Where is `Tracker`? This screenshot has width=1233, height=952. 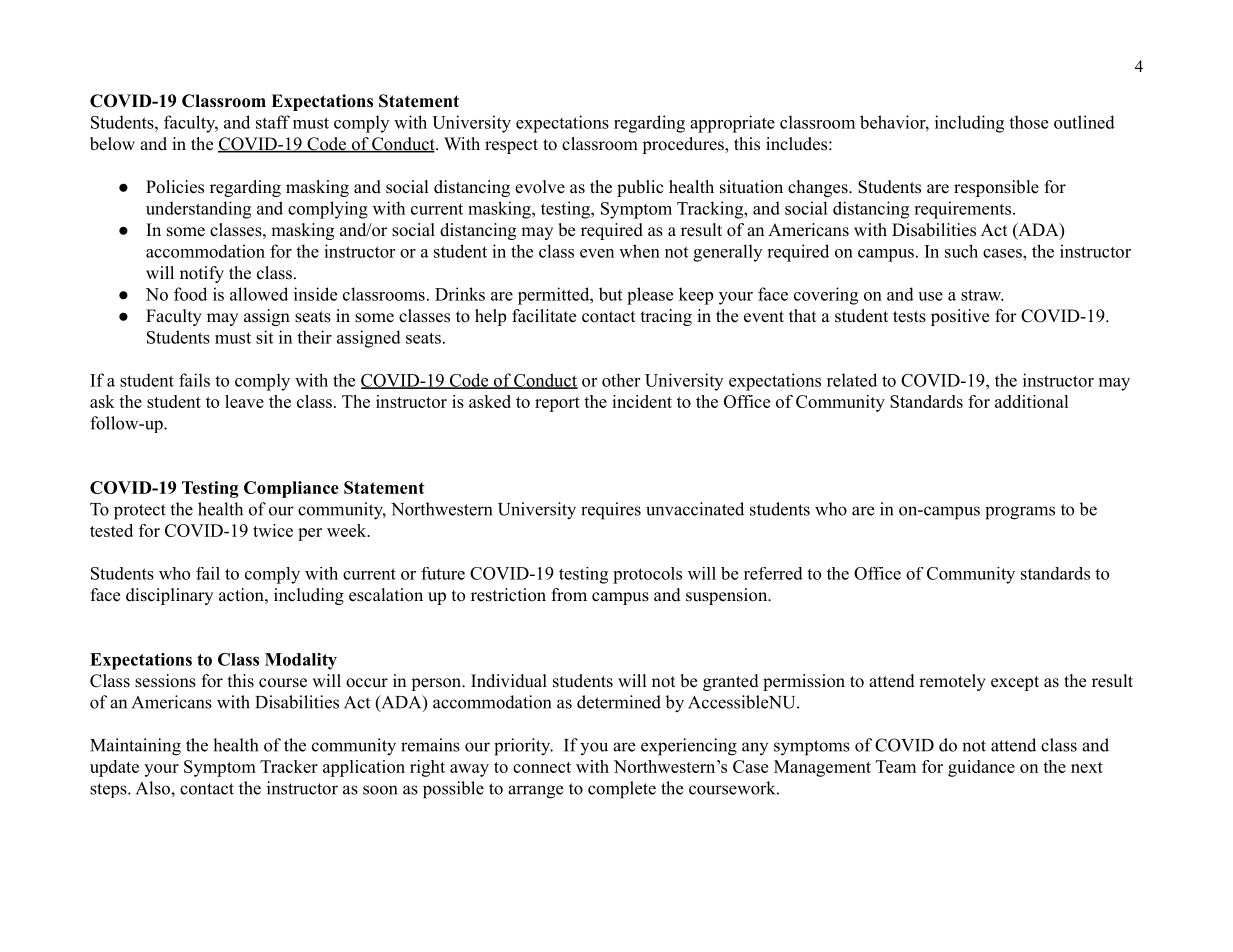
Tracker is located at coordinates (289, 766).
